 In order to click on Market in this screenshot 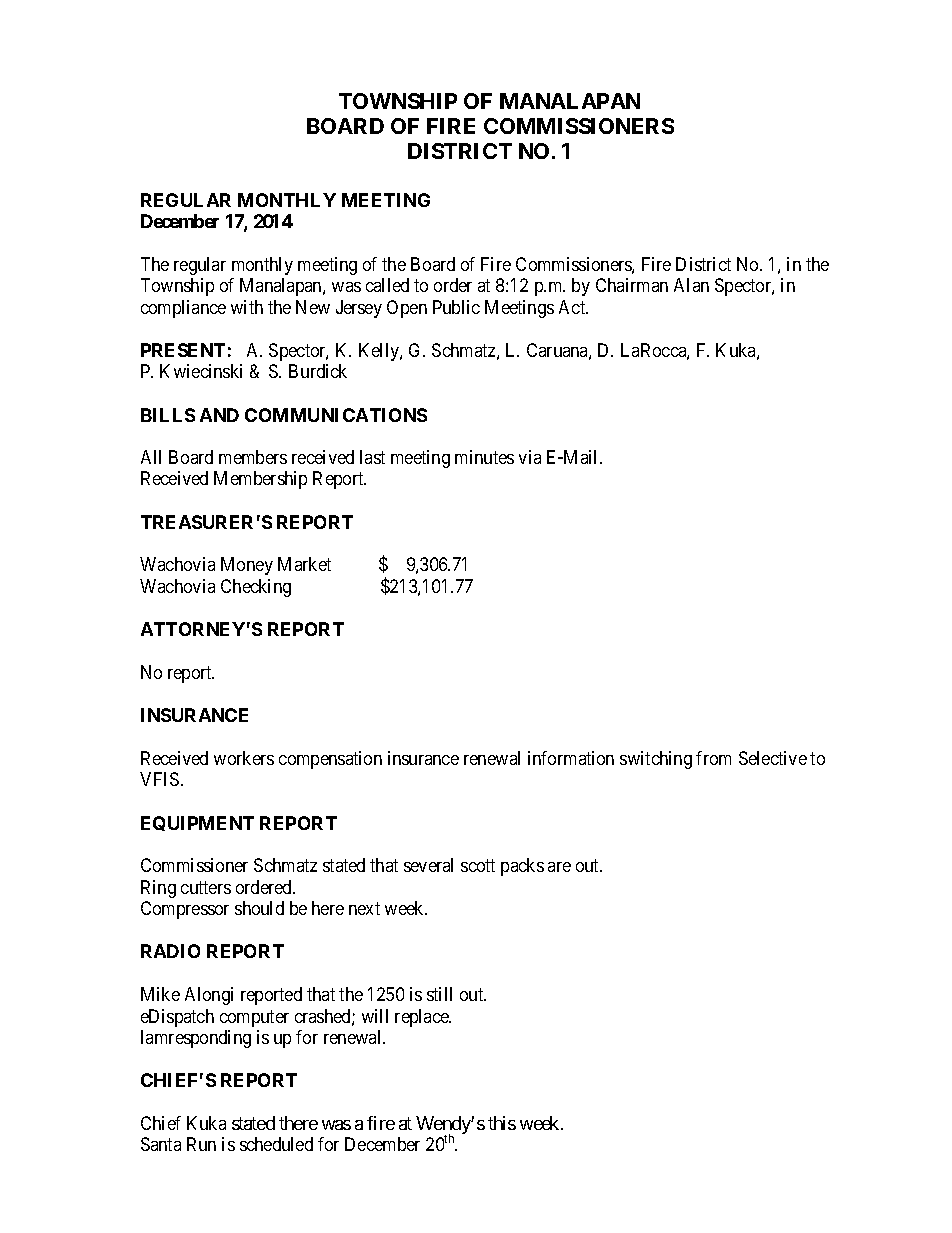, I will do `click(304, 564)`.
